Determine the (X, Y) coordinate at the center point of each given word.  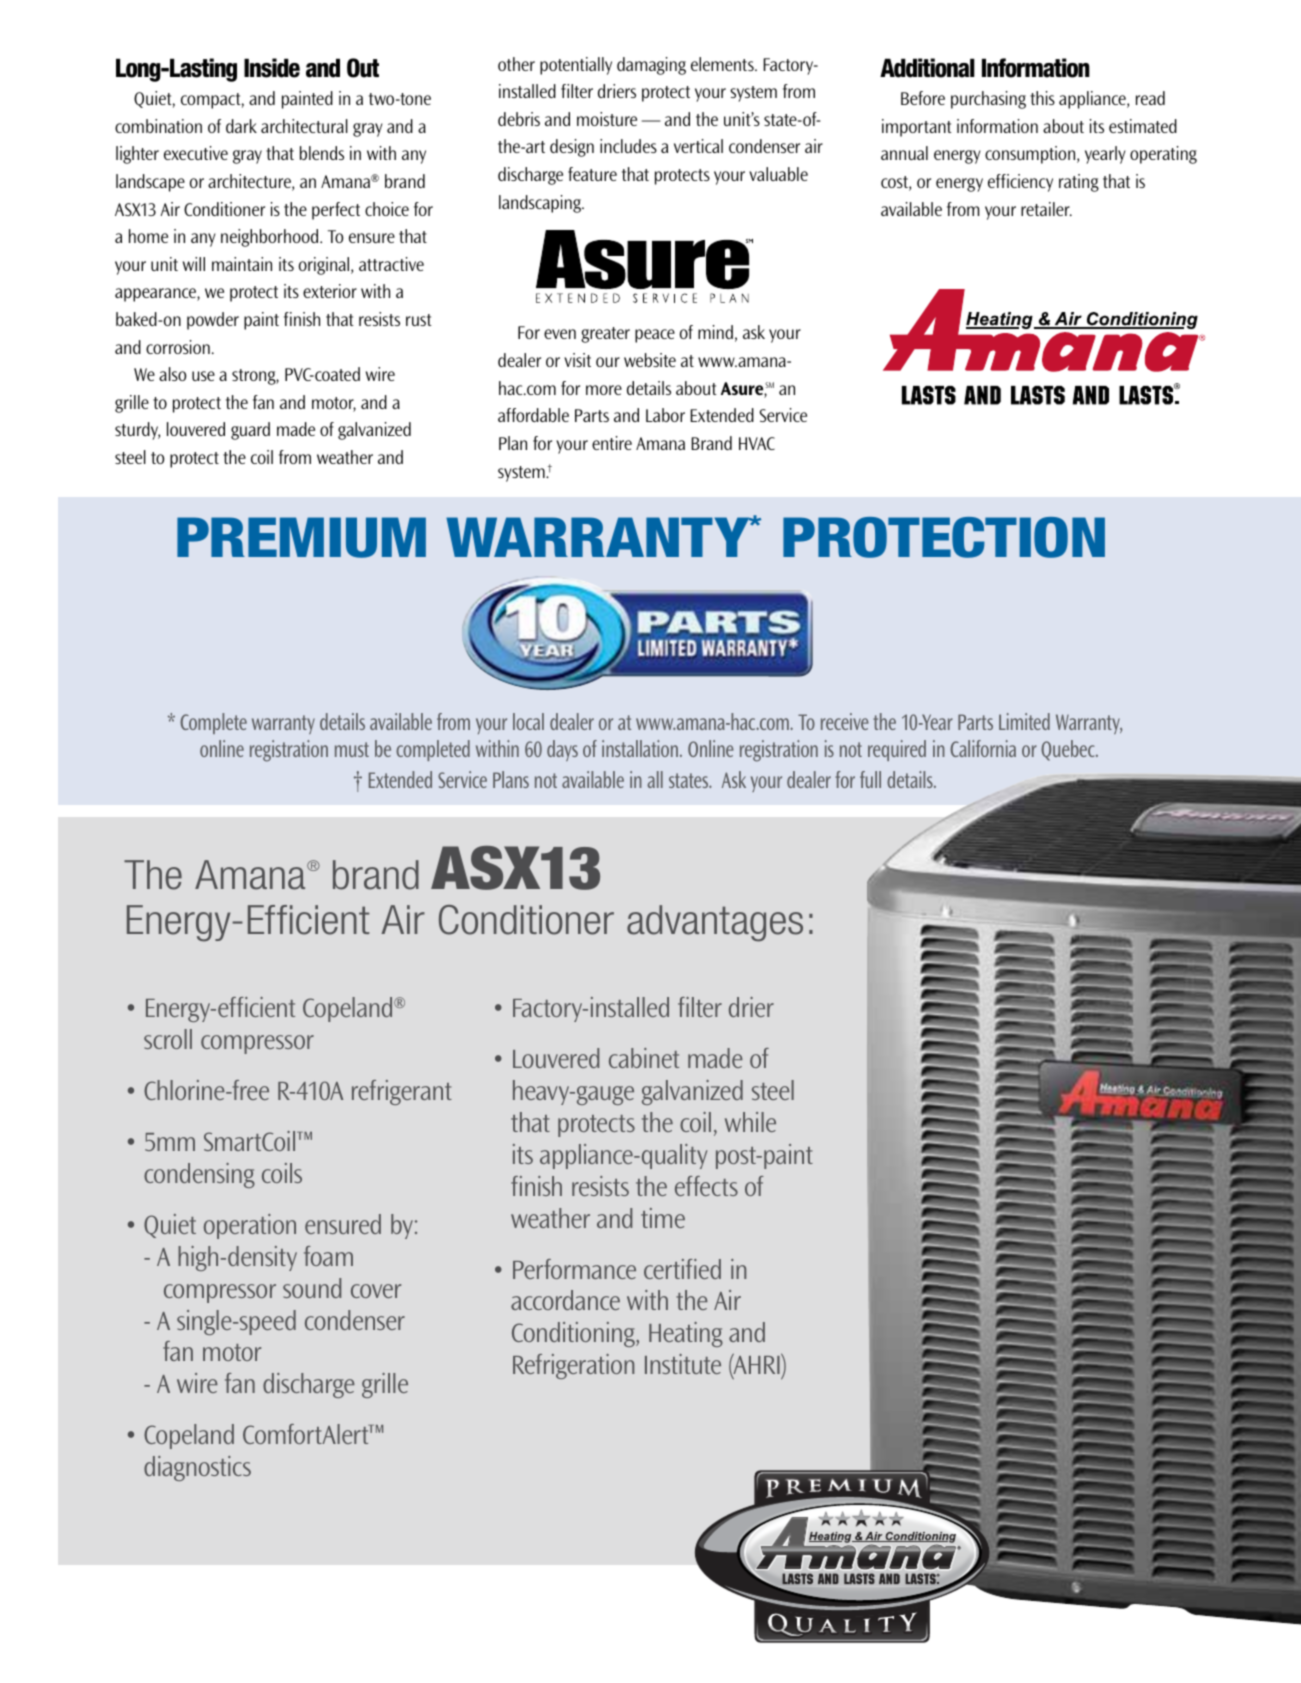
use (203, 376)
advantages (715, 923)
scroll (168, 1039)
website (650, 360)
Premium (301, 537)
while (750, 1122)
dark (241, 126)
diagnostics (197, 1468)
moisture (607, 119)
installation (640, 748)
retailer (1046, 209)
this (1042, 98)
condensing (199, 1175)
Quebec (1069, 750)
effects (706, 1186)
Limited (1024, 721)
